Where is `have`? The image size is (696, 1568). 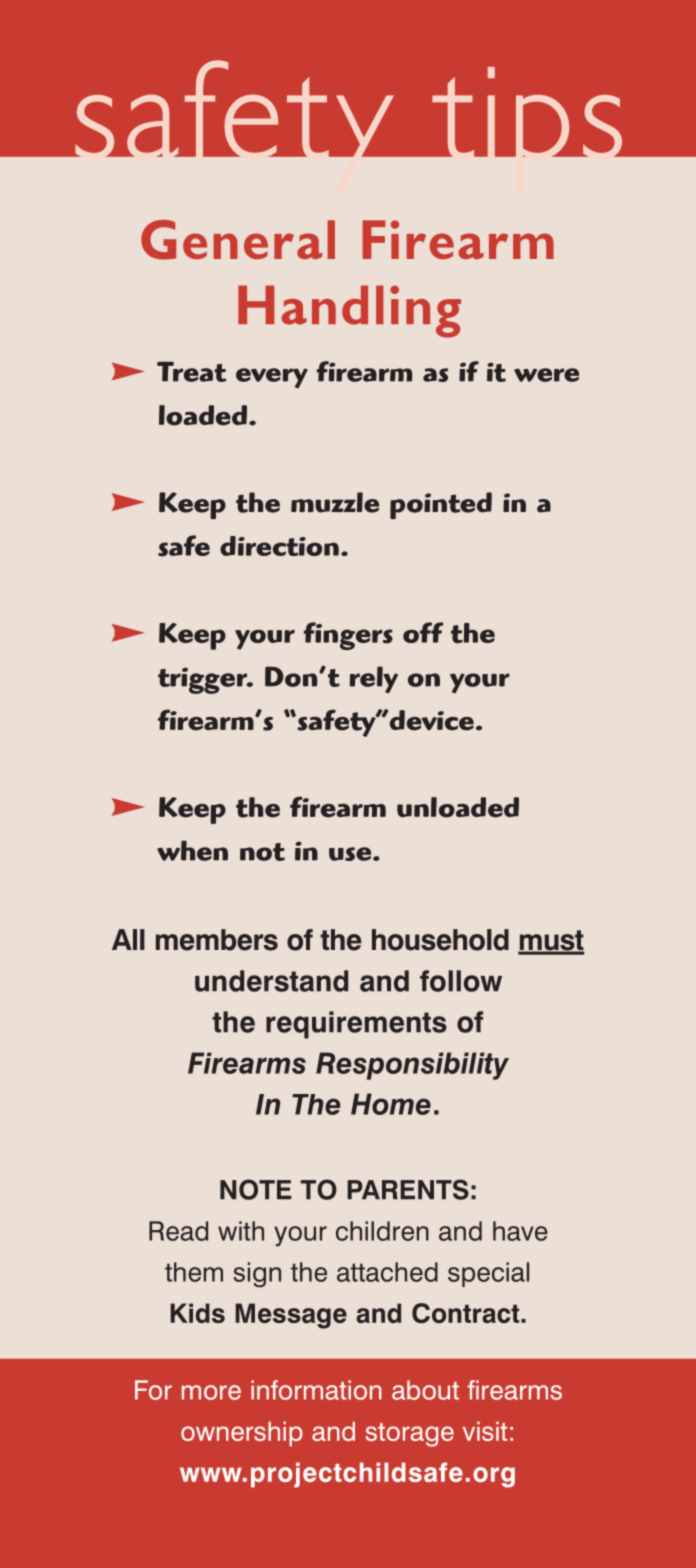 have is located at coordinates (520, 1231).
